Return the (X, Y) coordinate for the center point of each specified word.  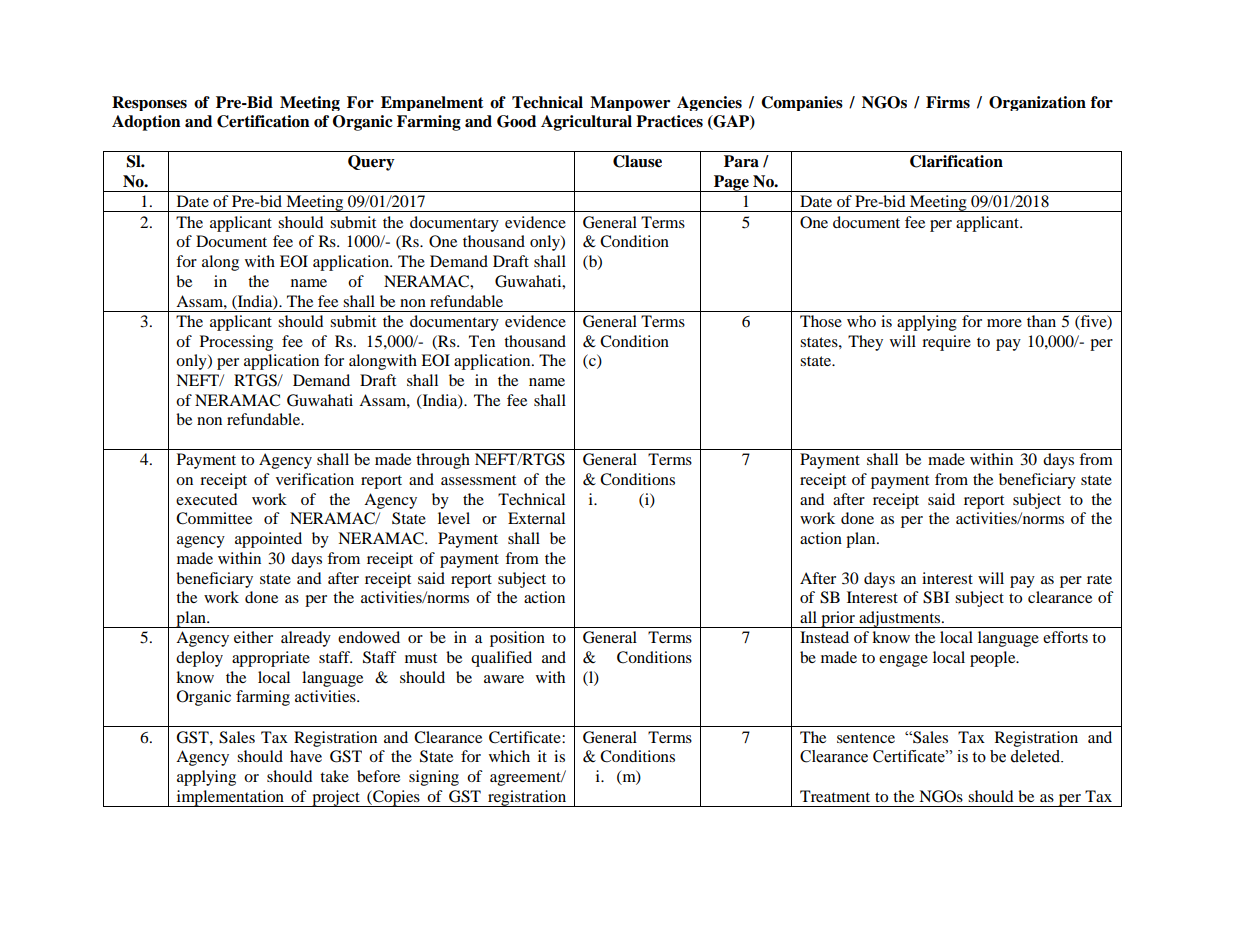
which (509, 756)
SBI (936, 597)
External (536, 518)
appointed (268, 540)
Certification (263, 121)
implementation (230, 798)
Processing (236, 343)
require (946, 343)
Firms (948, 102)
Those (821, 321)
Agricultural (586, 123)
